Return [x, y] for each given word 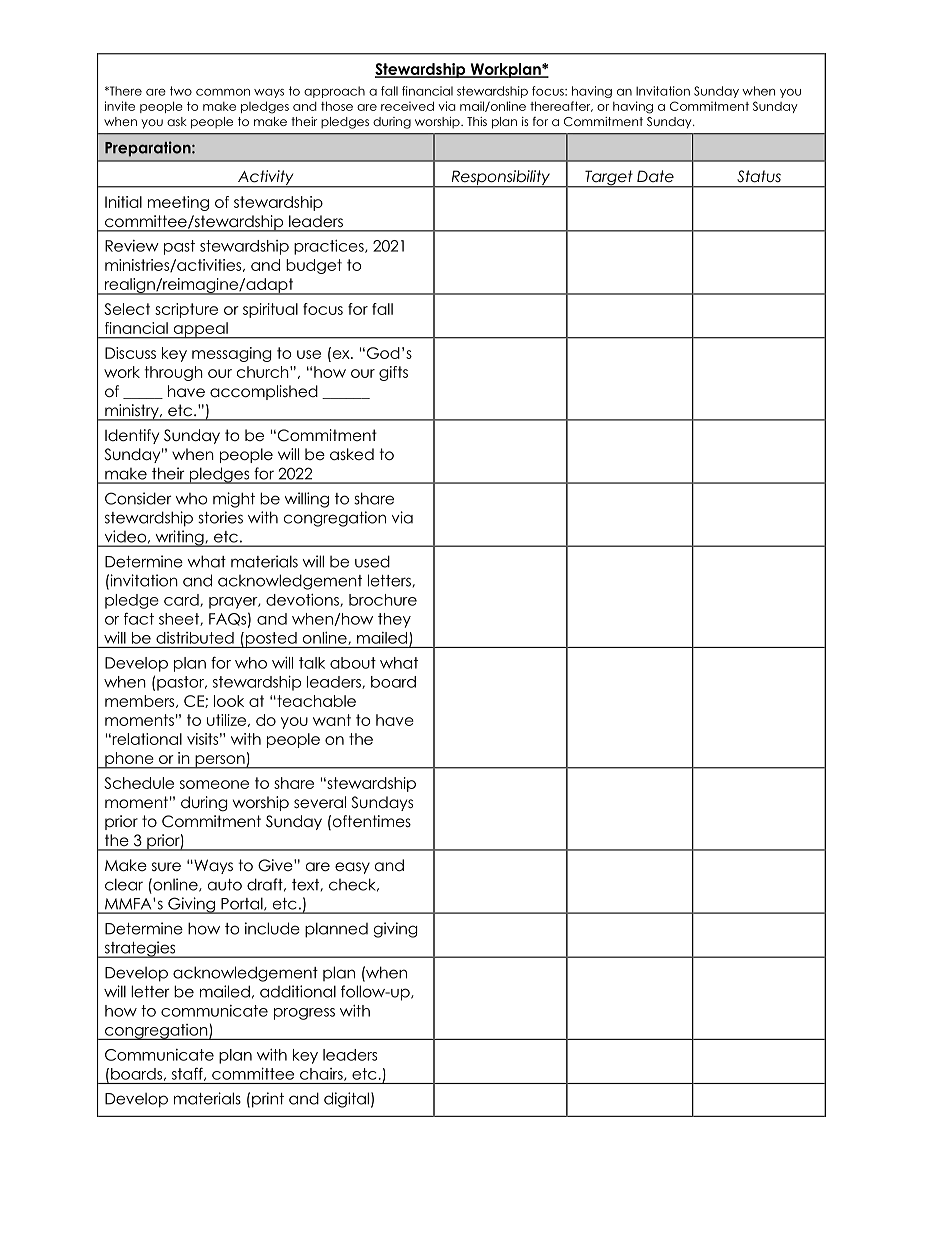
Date [655, 176]
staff [188, 1074]
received [407, 106]
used [372, 561]
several [320, 802]
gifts [393, 373]
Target [609, 179]
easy [352, 868]
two [181, 91]
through [174, 373]
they [394, 620]
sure [166, 867]
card [182, 600]
